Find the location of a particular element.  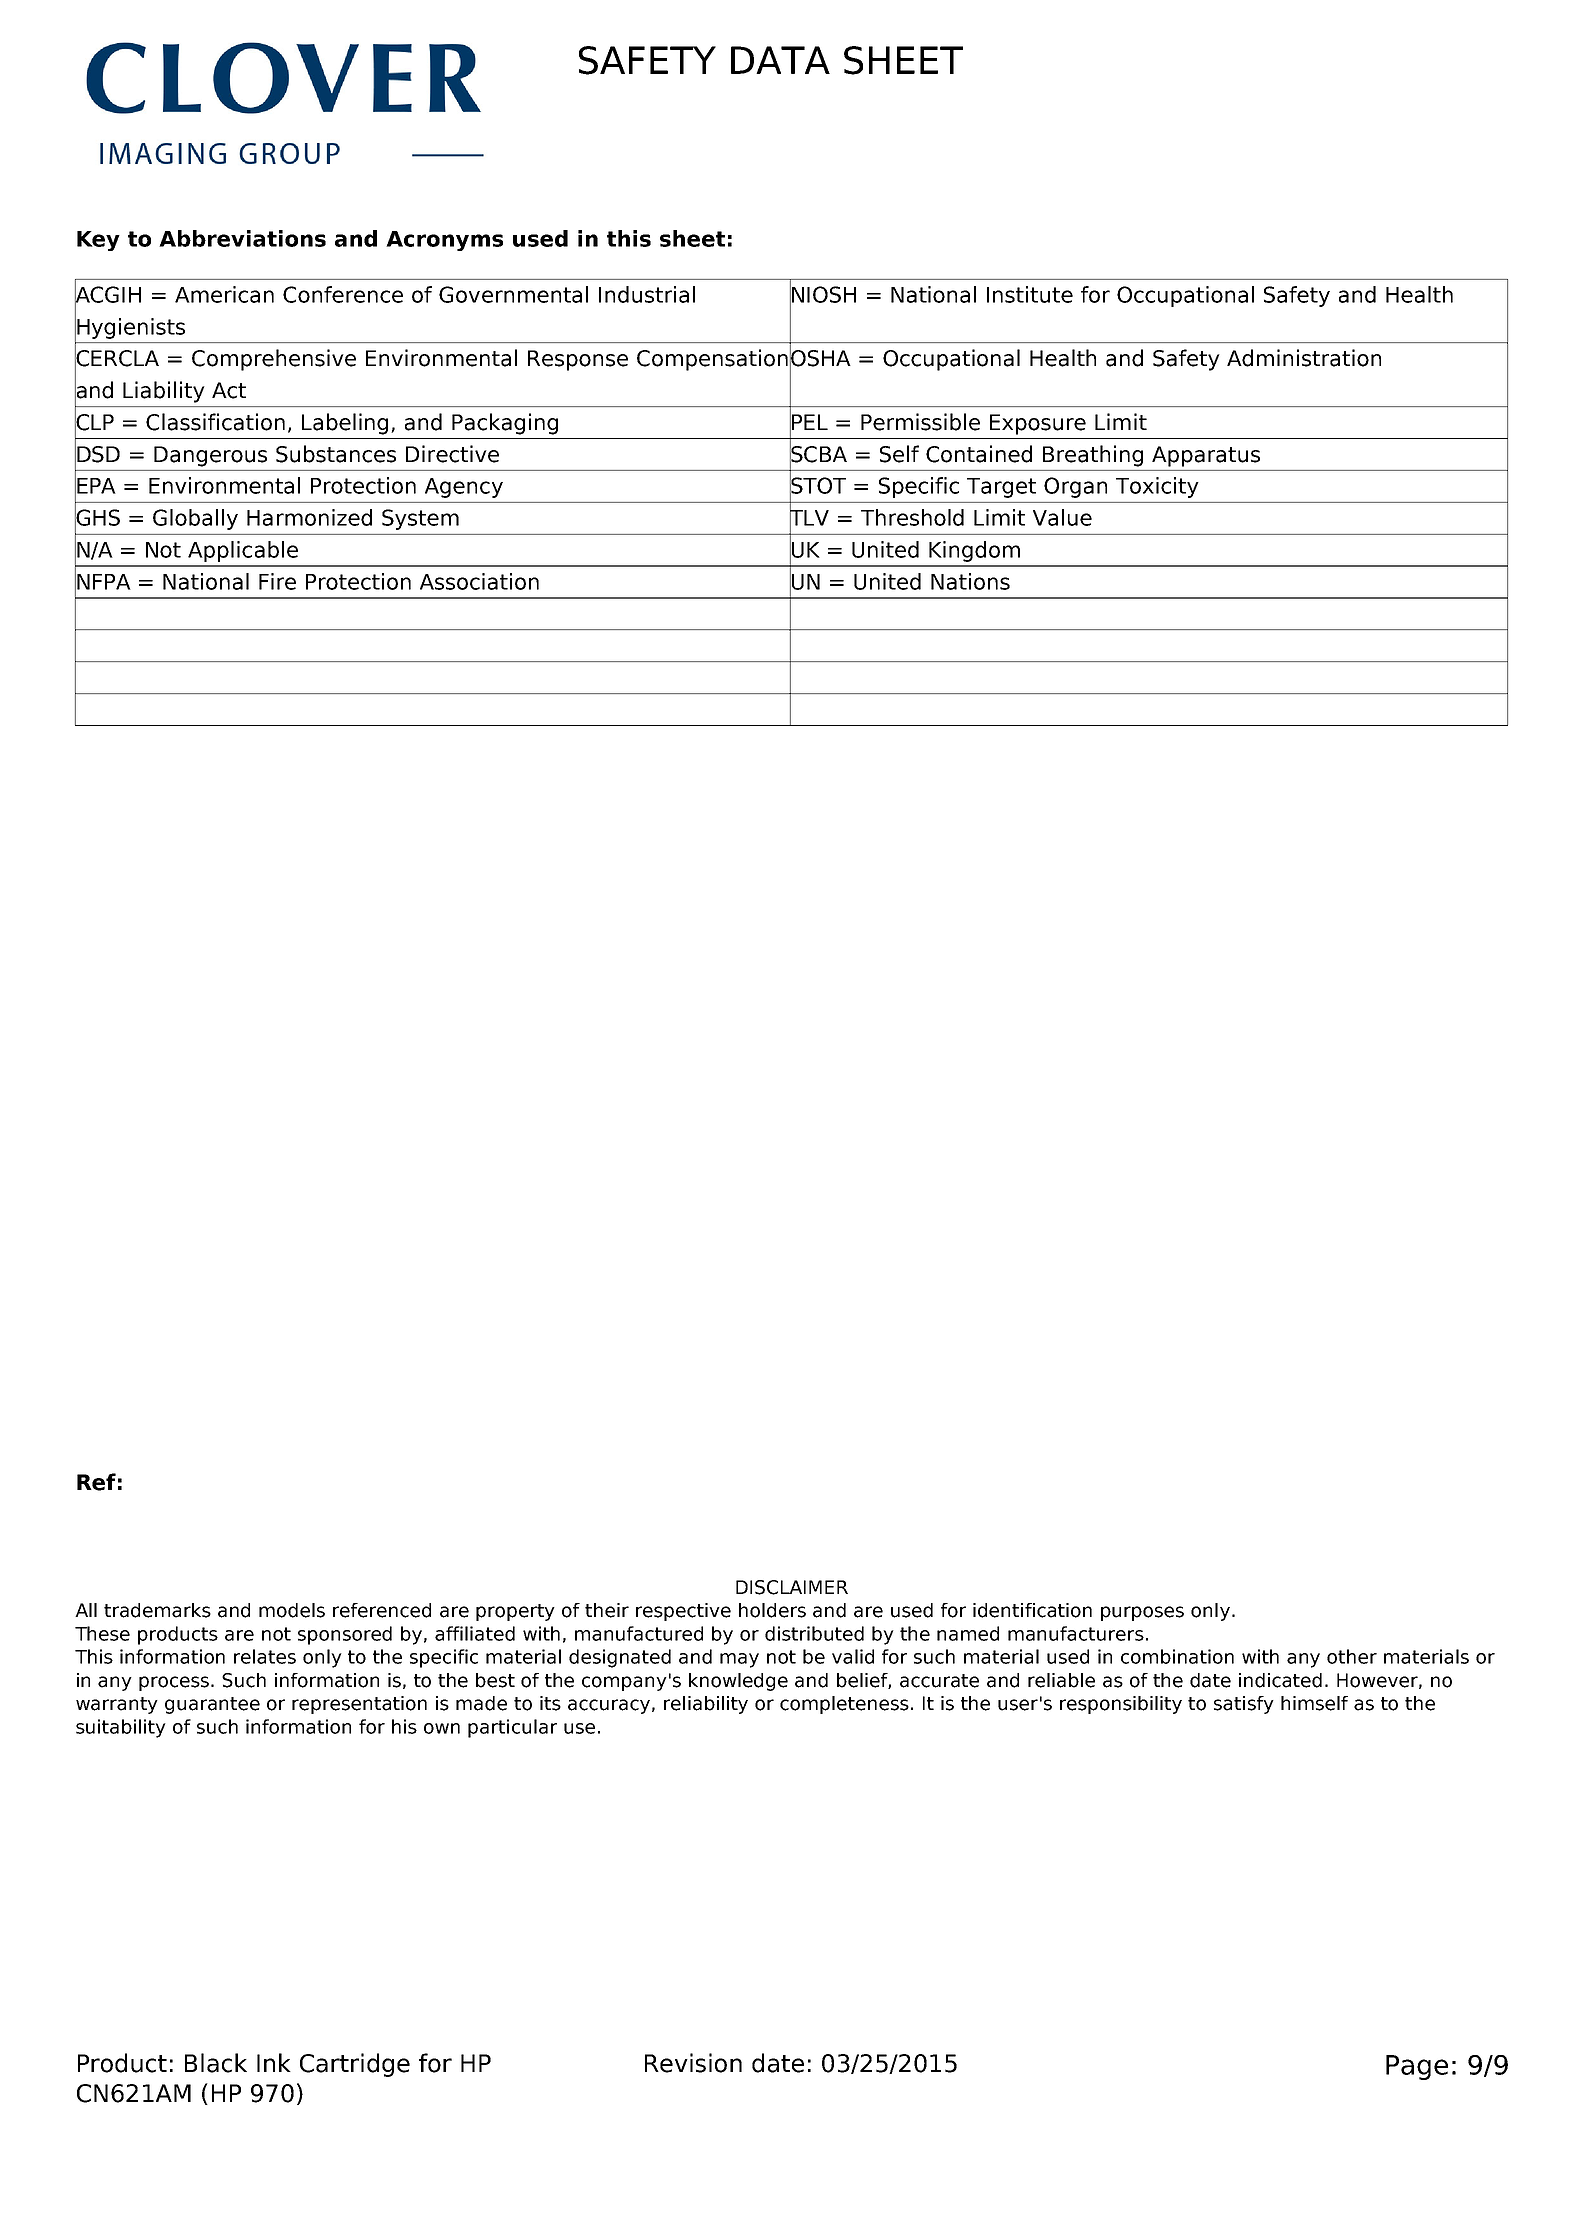

Administration is located at coordinates (1304, 358).
